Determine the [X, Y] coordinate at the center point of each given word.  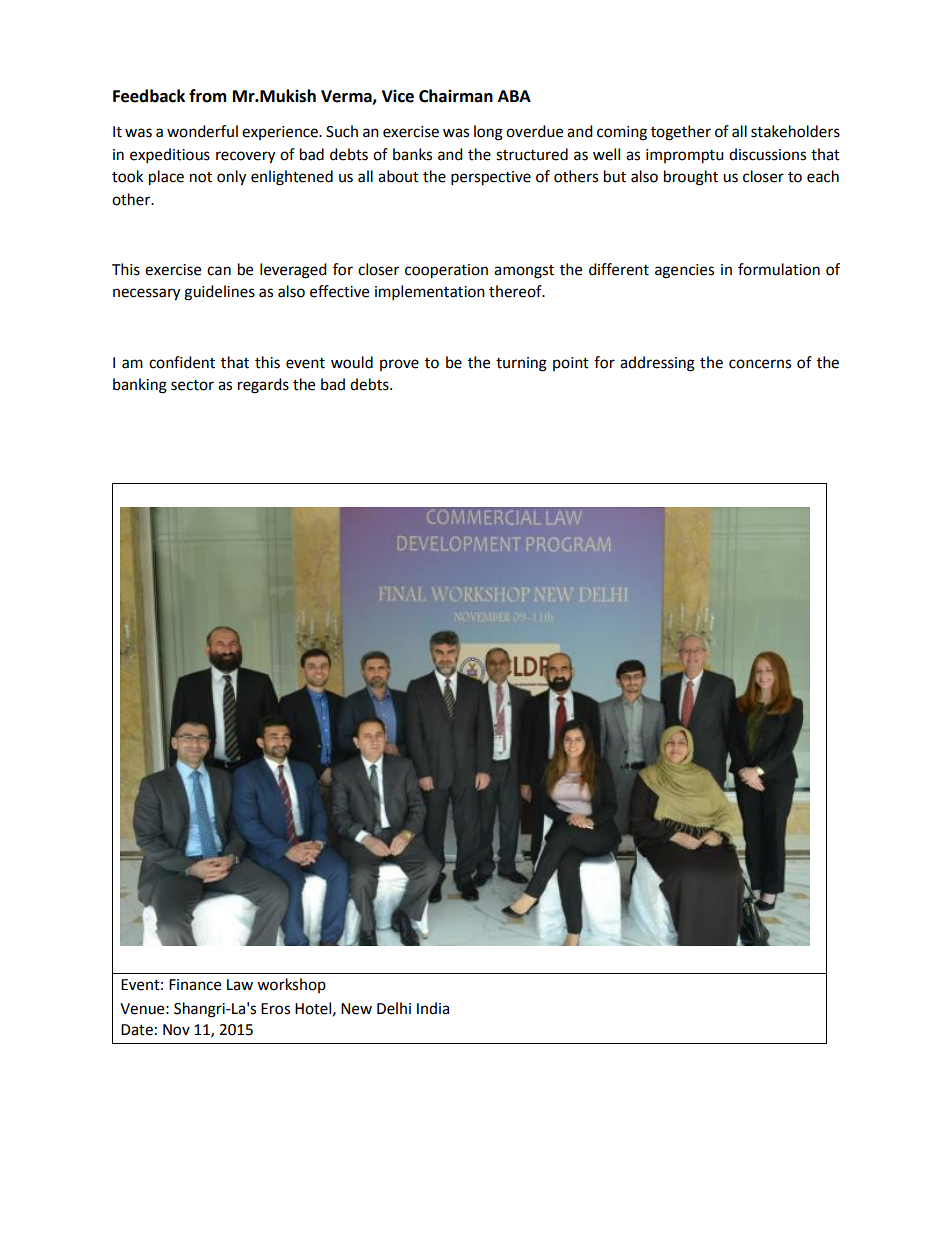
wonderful [202, 131]
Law [240, 985]
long [488, 133]
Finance [195, 985]
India [433, 1008]
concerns [760, 364]
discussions [767, 154]
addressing [657, 364]
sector [192, 385]
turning [521, 364]
